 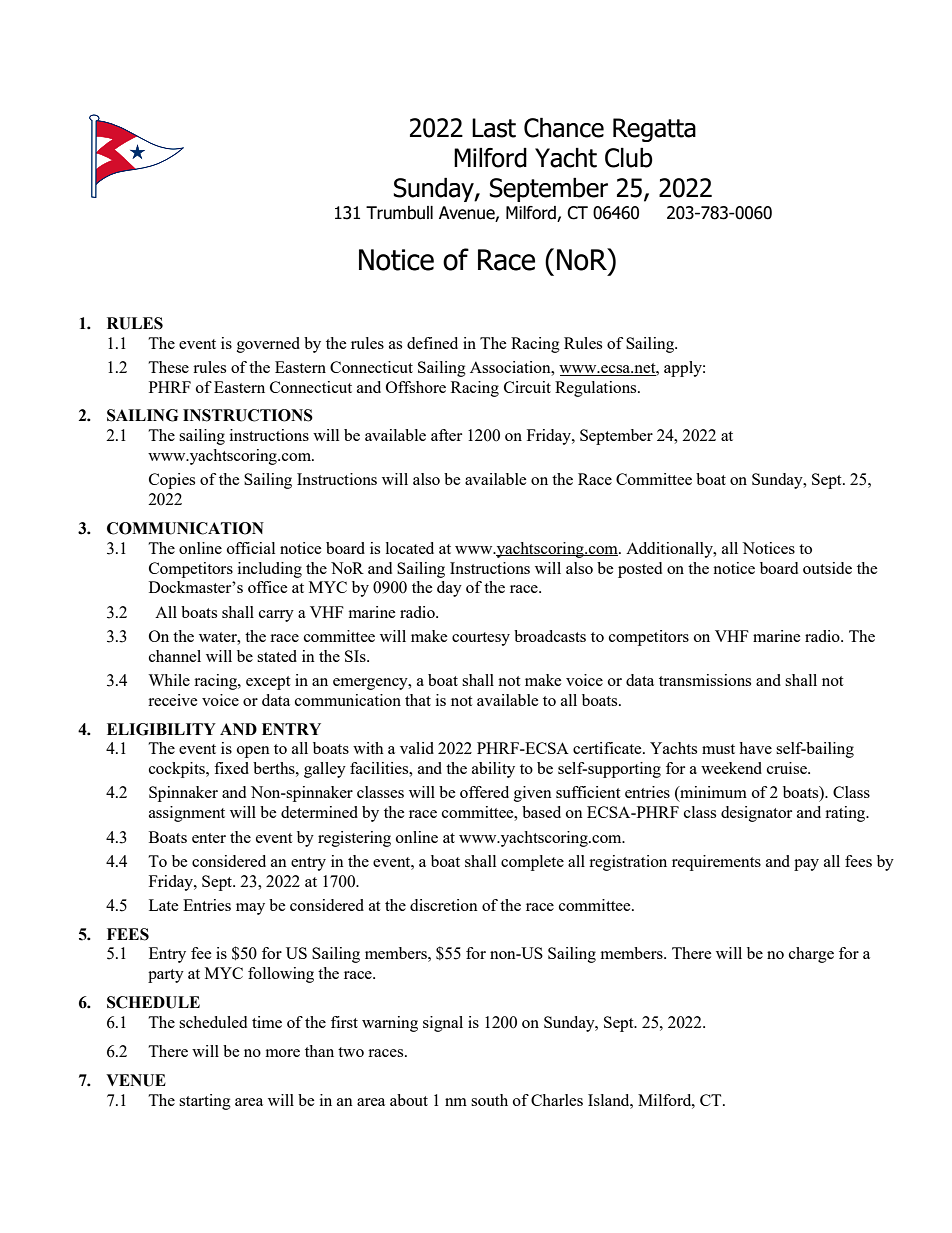 I want to click on Circuit, so click(x=527, y=387).
